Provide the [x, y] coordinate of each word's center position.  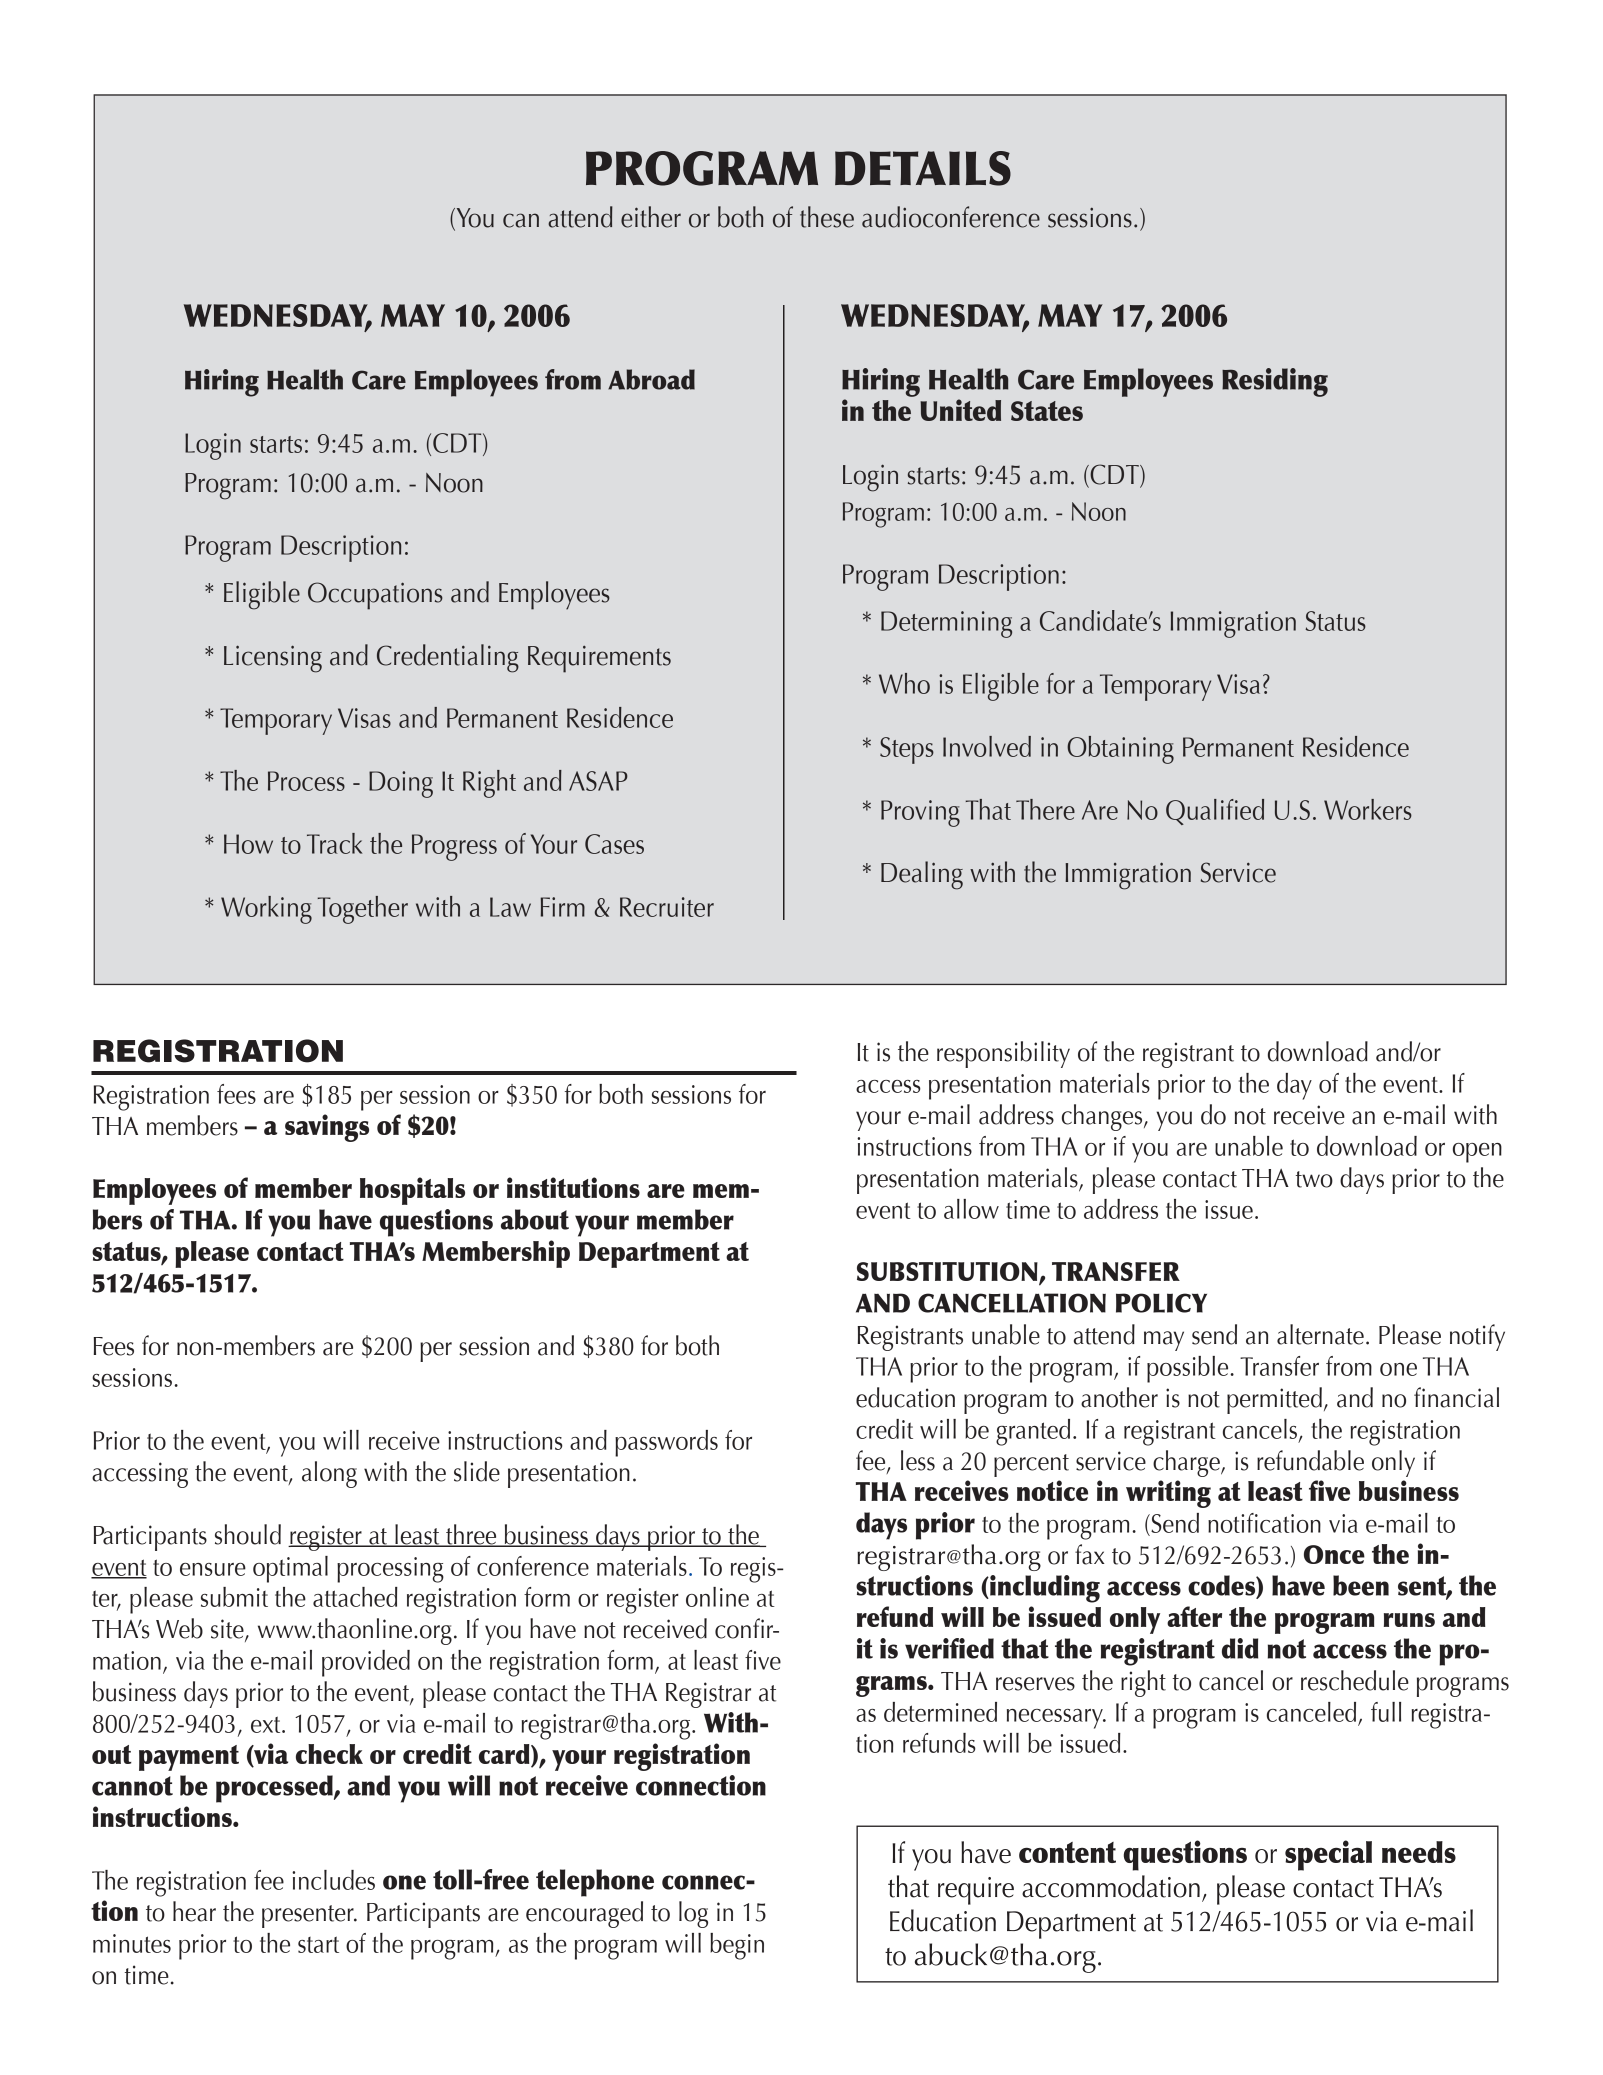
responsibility [1003, 1054]
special [1328, 1855]
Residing [1275, 382]
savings [327, 1128]
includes [333, 1880]
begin [737, 1946]
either [651, 217]
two [1314, 1179]
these [827, 217]
